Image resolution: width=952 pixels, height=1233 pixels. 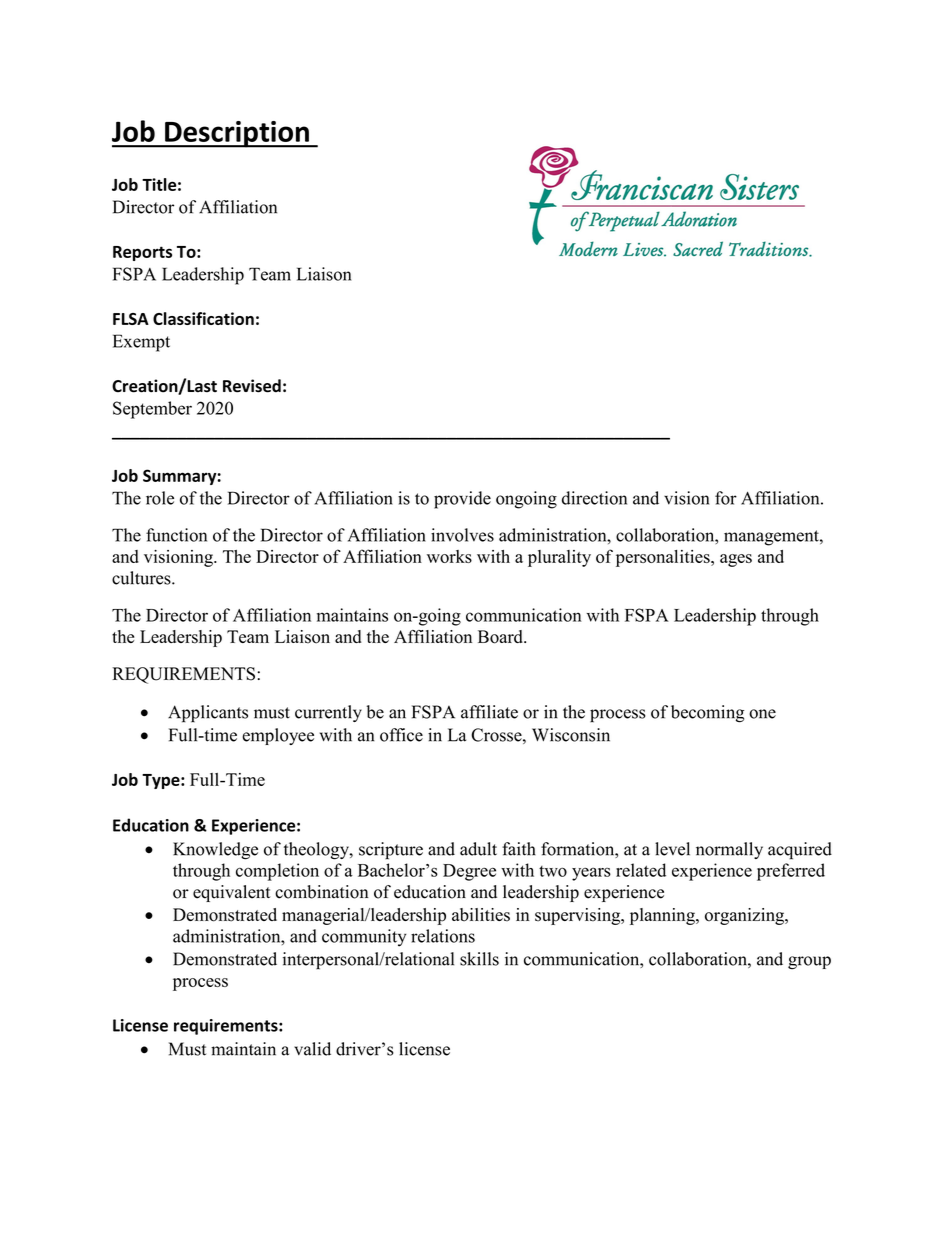 I want to click on normally, so click(x=729, y=850).
